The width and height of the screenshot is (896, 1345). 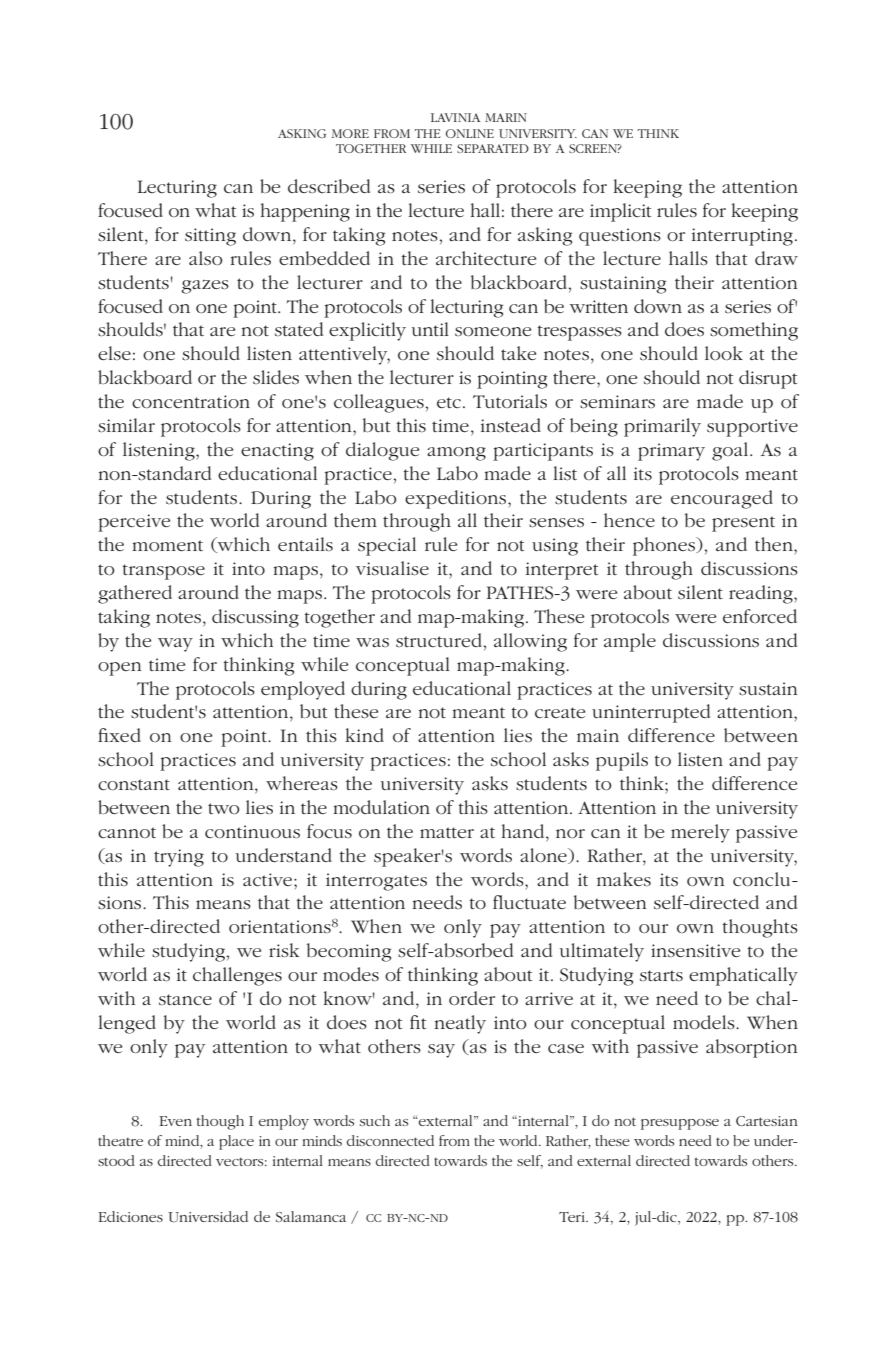 I want to click on trying, so click(x=179, y=858).
